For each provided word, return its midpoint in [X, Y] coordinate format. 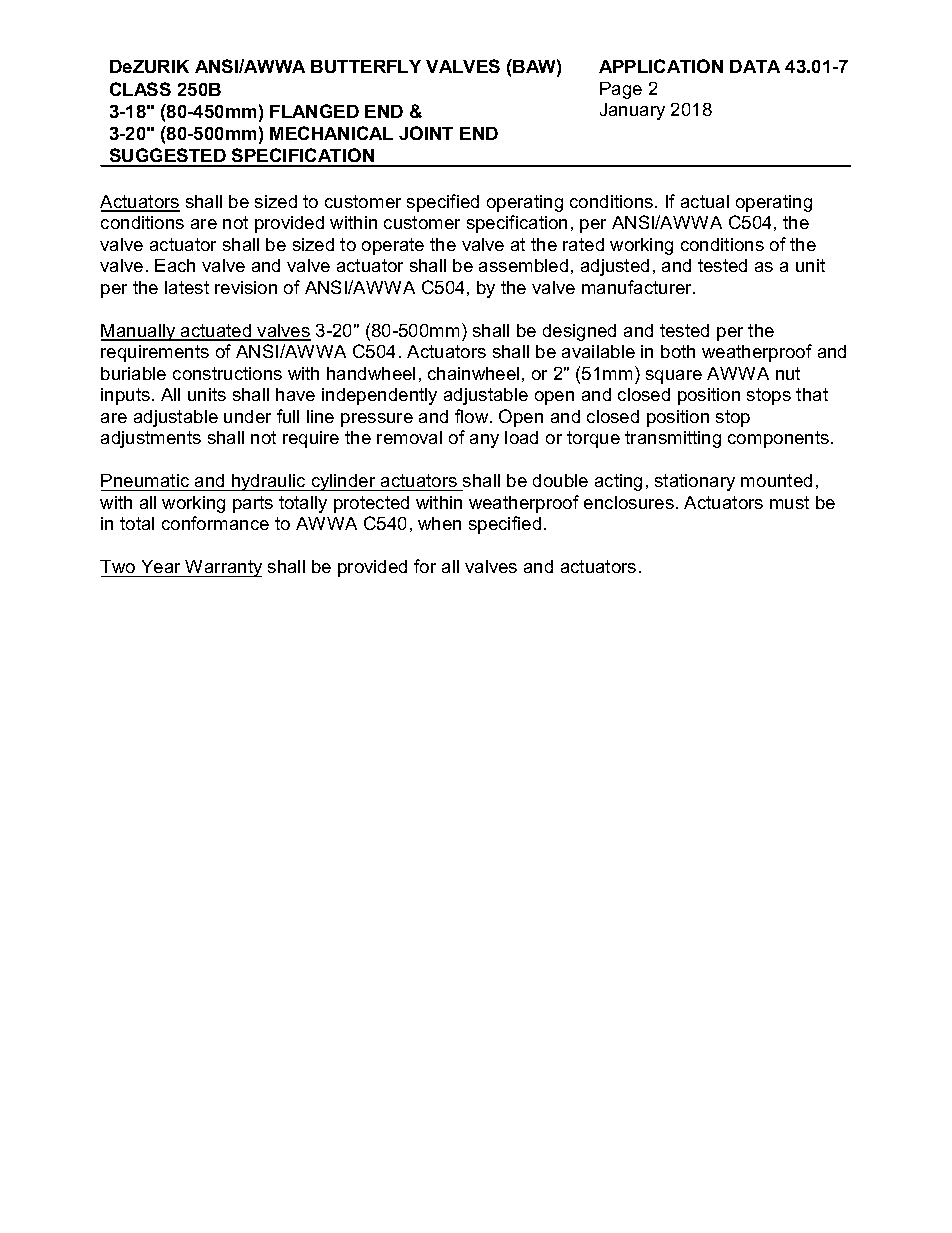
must [789, 502]
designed [579, 332]
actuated [216, 332]
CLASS [140, 89]
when [439, 523]
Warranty [223, 568]
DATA [755, 66]
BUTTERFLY [366, 66]
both [678, 351]
